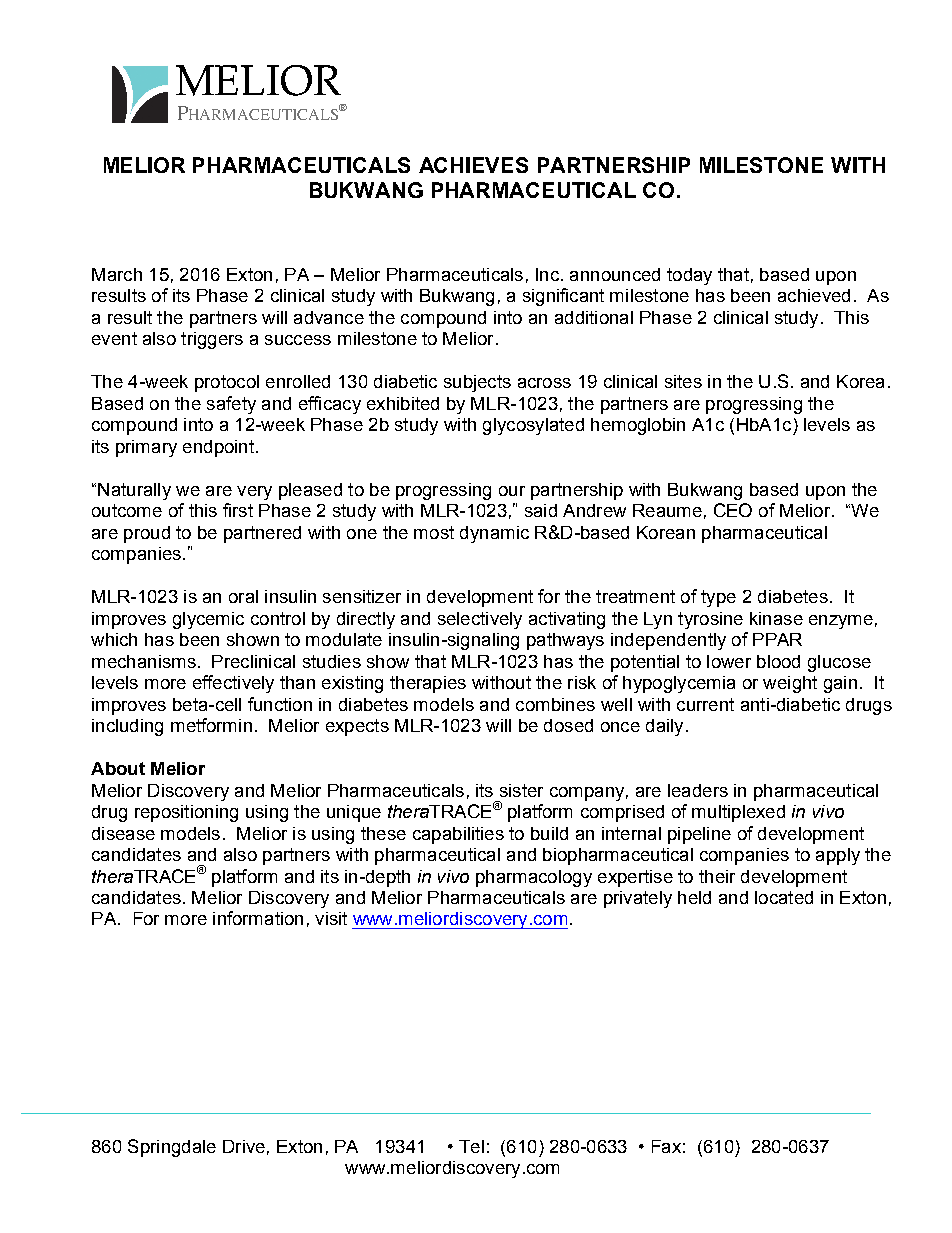 The image size is (952, 1233). Describe the element at coordinates (208, 620) in the screenshot. I see `glycemic` at that location.
